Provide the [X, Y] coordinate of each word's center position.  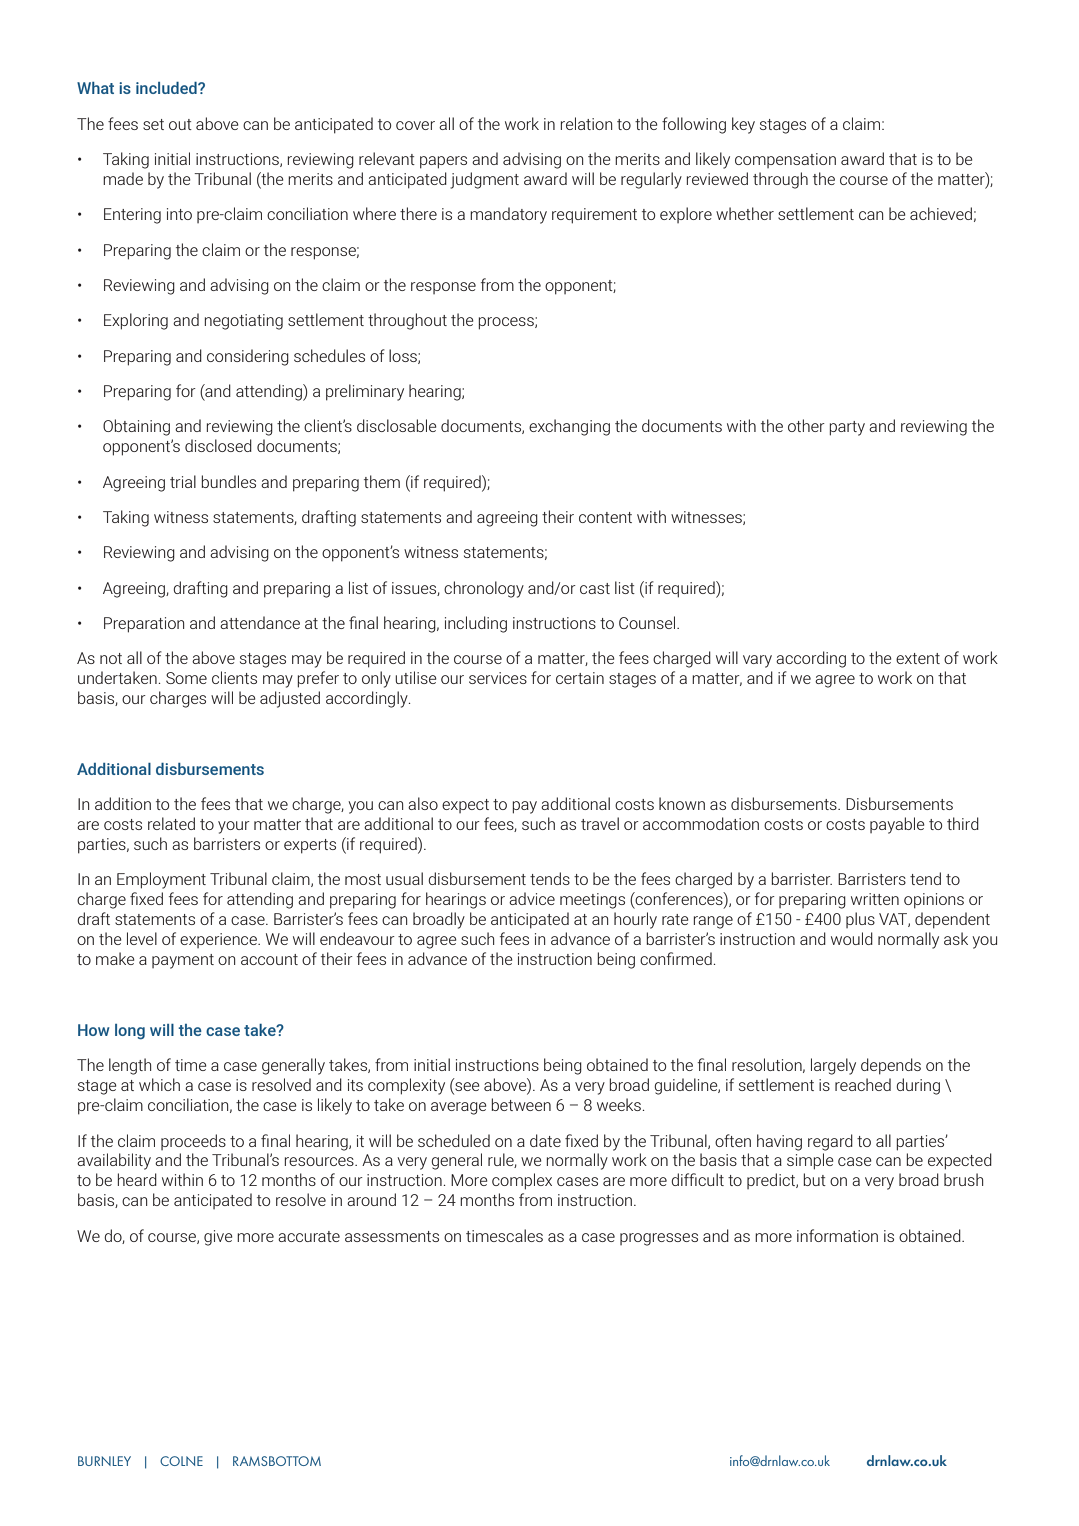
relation [586, 123]
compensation [785, 160]
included [167, 88]
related [171, 823]
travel [600, 823]
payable [897, 825]
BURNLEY [104, 1461]
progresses [659, 1239]
